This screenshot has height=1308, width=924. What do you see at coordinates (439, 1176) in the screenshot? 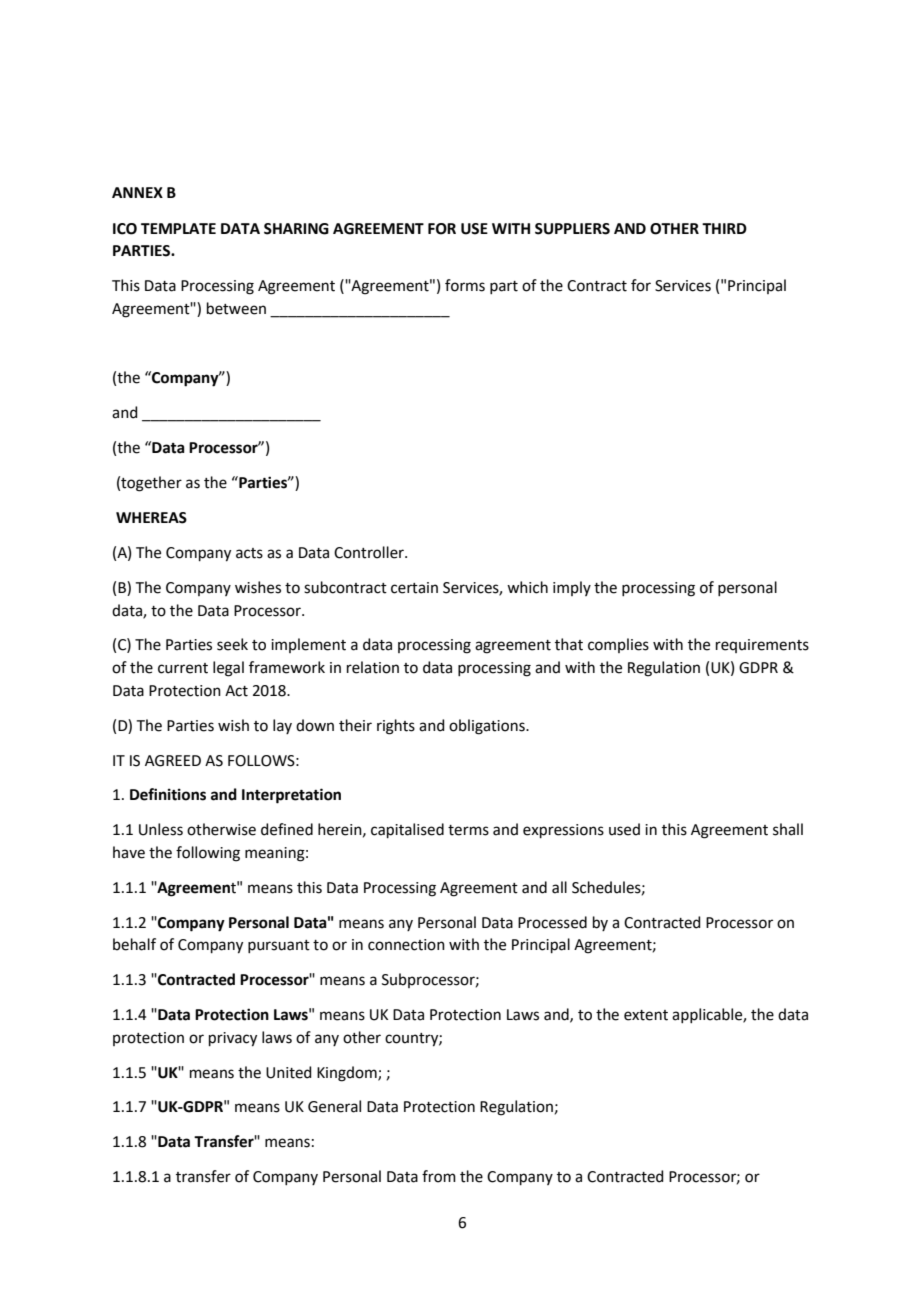
I see `from` at bounding box center [439, 1176].
